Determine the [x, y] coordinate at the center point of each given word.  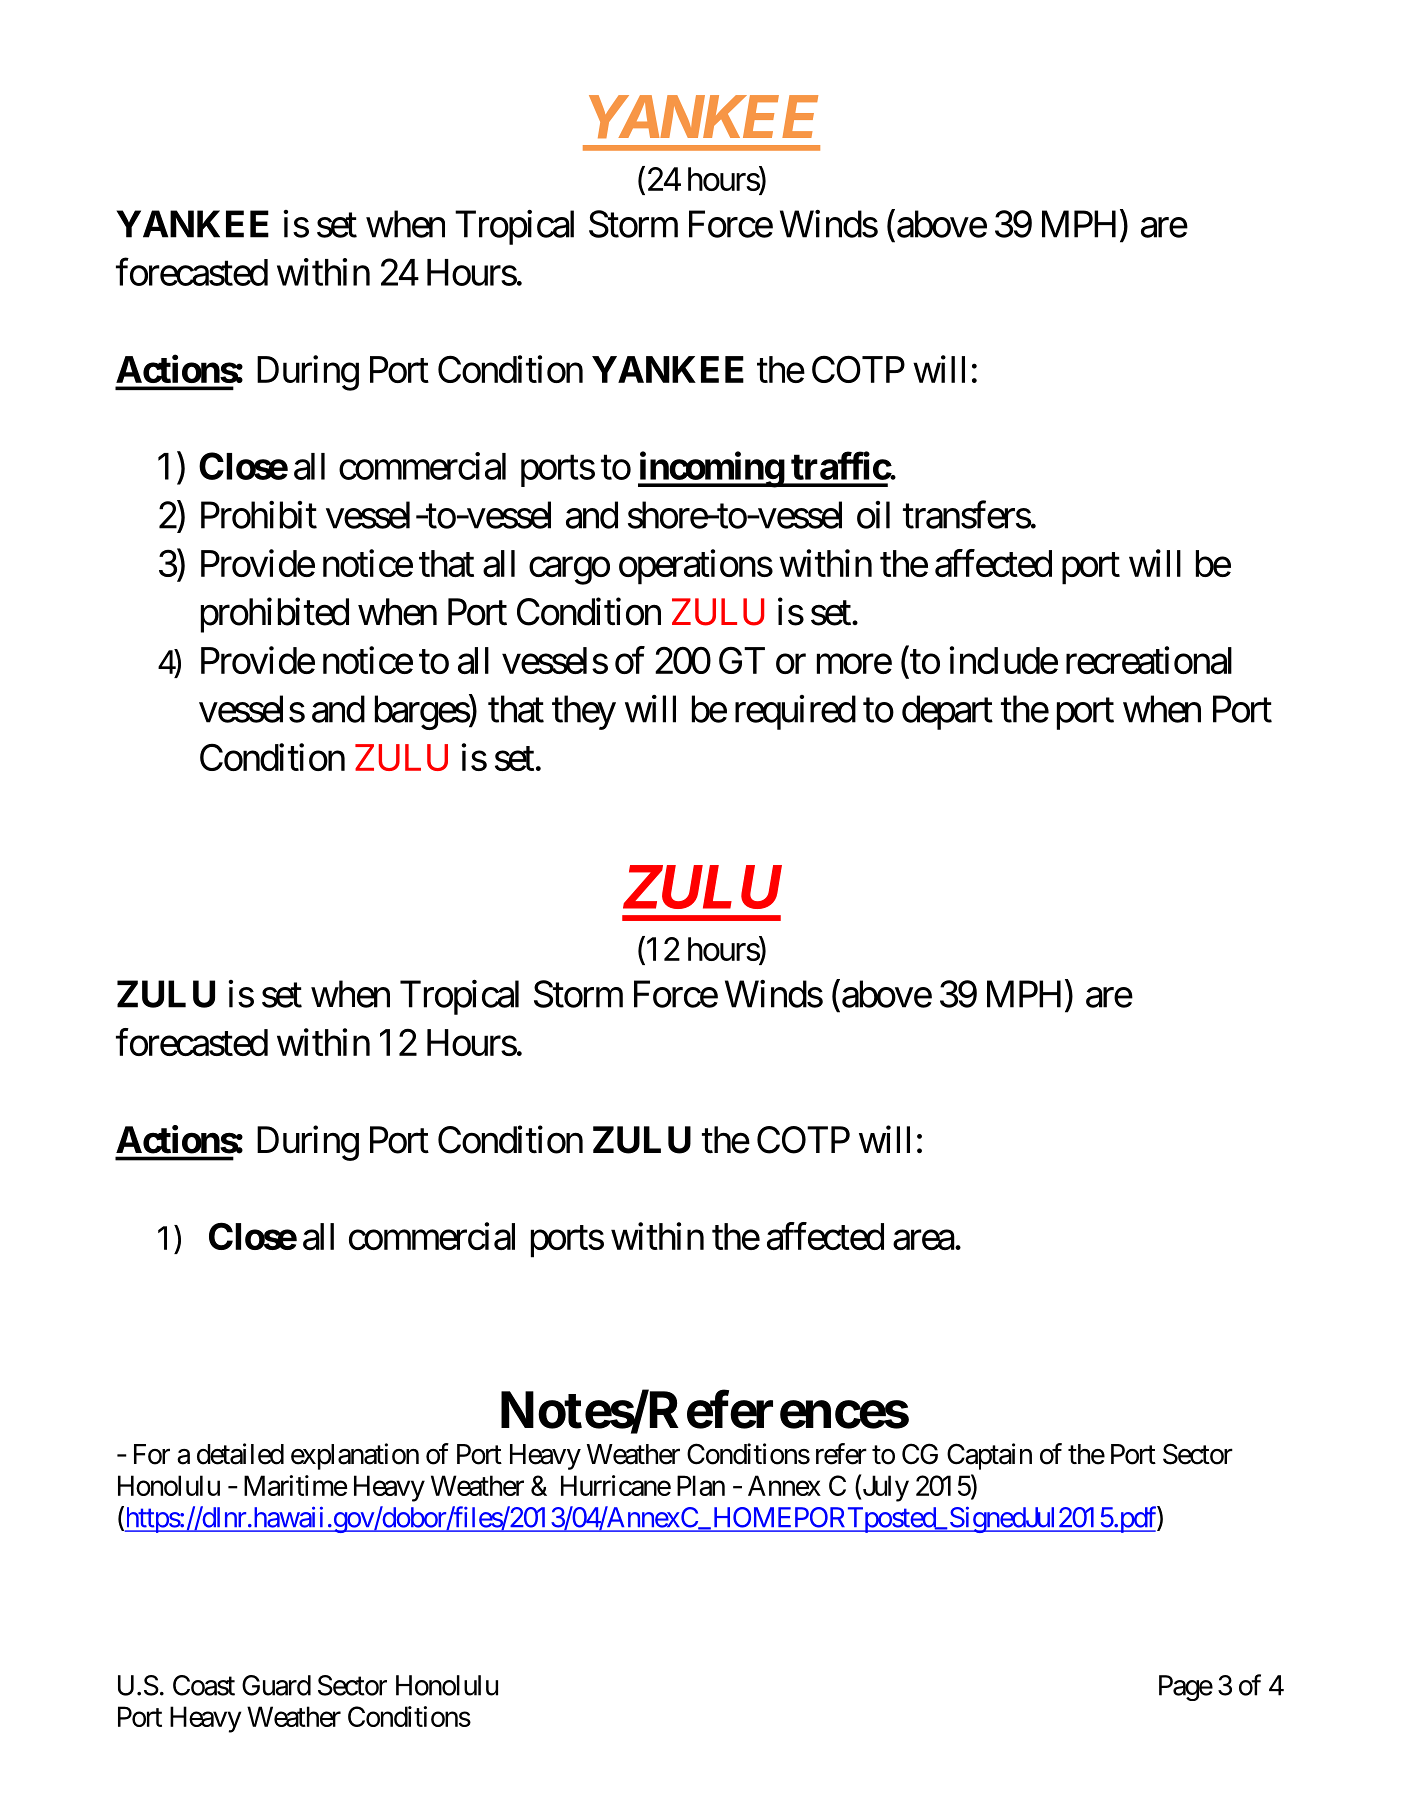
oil [873, 515]
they [584, 712]
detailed [240, 1454]
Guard [276, 1685]
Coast [204, 1685]
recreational [1149, 660]
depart [947, 712]
